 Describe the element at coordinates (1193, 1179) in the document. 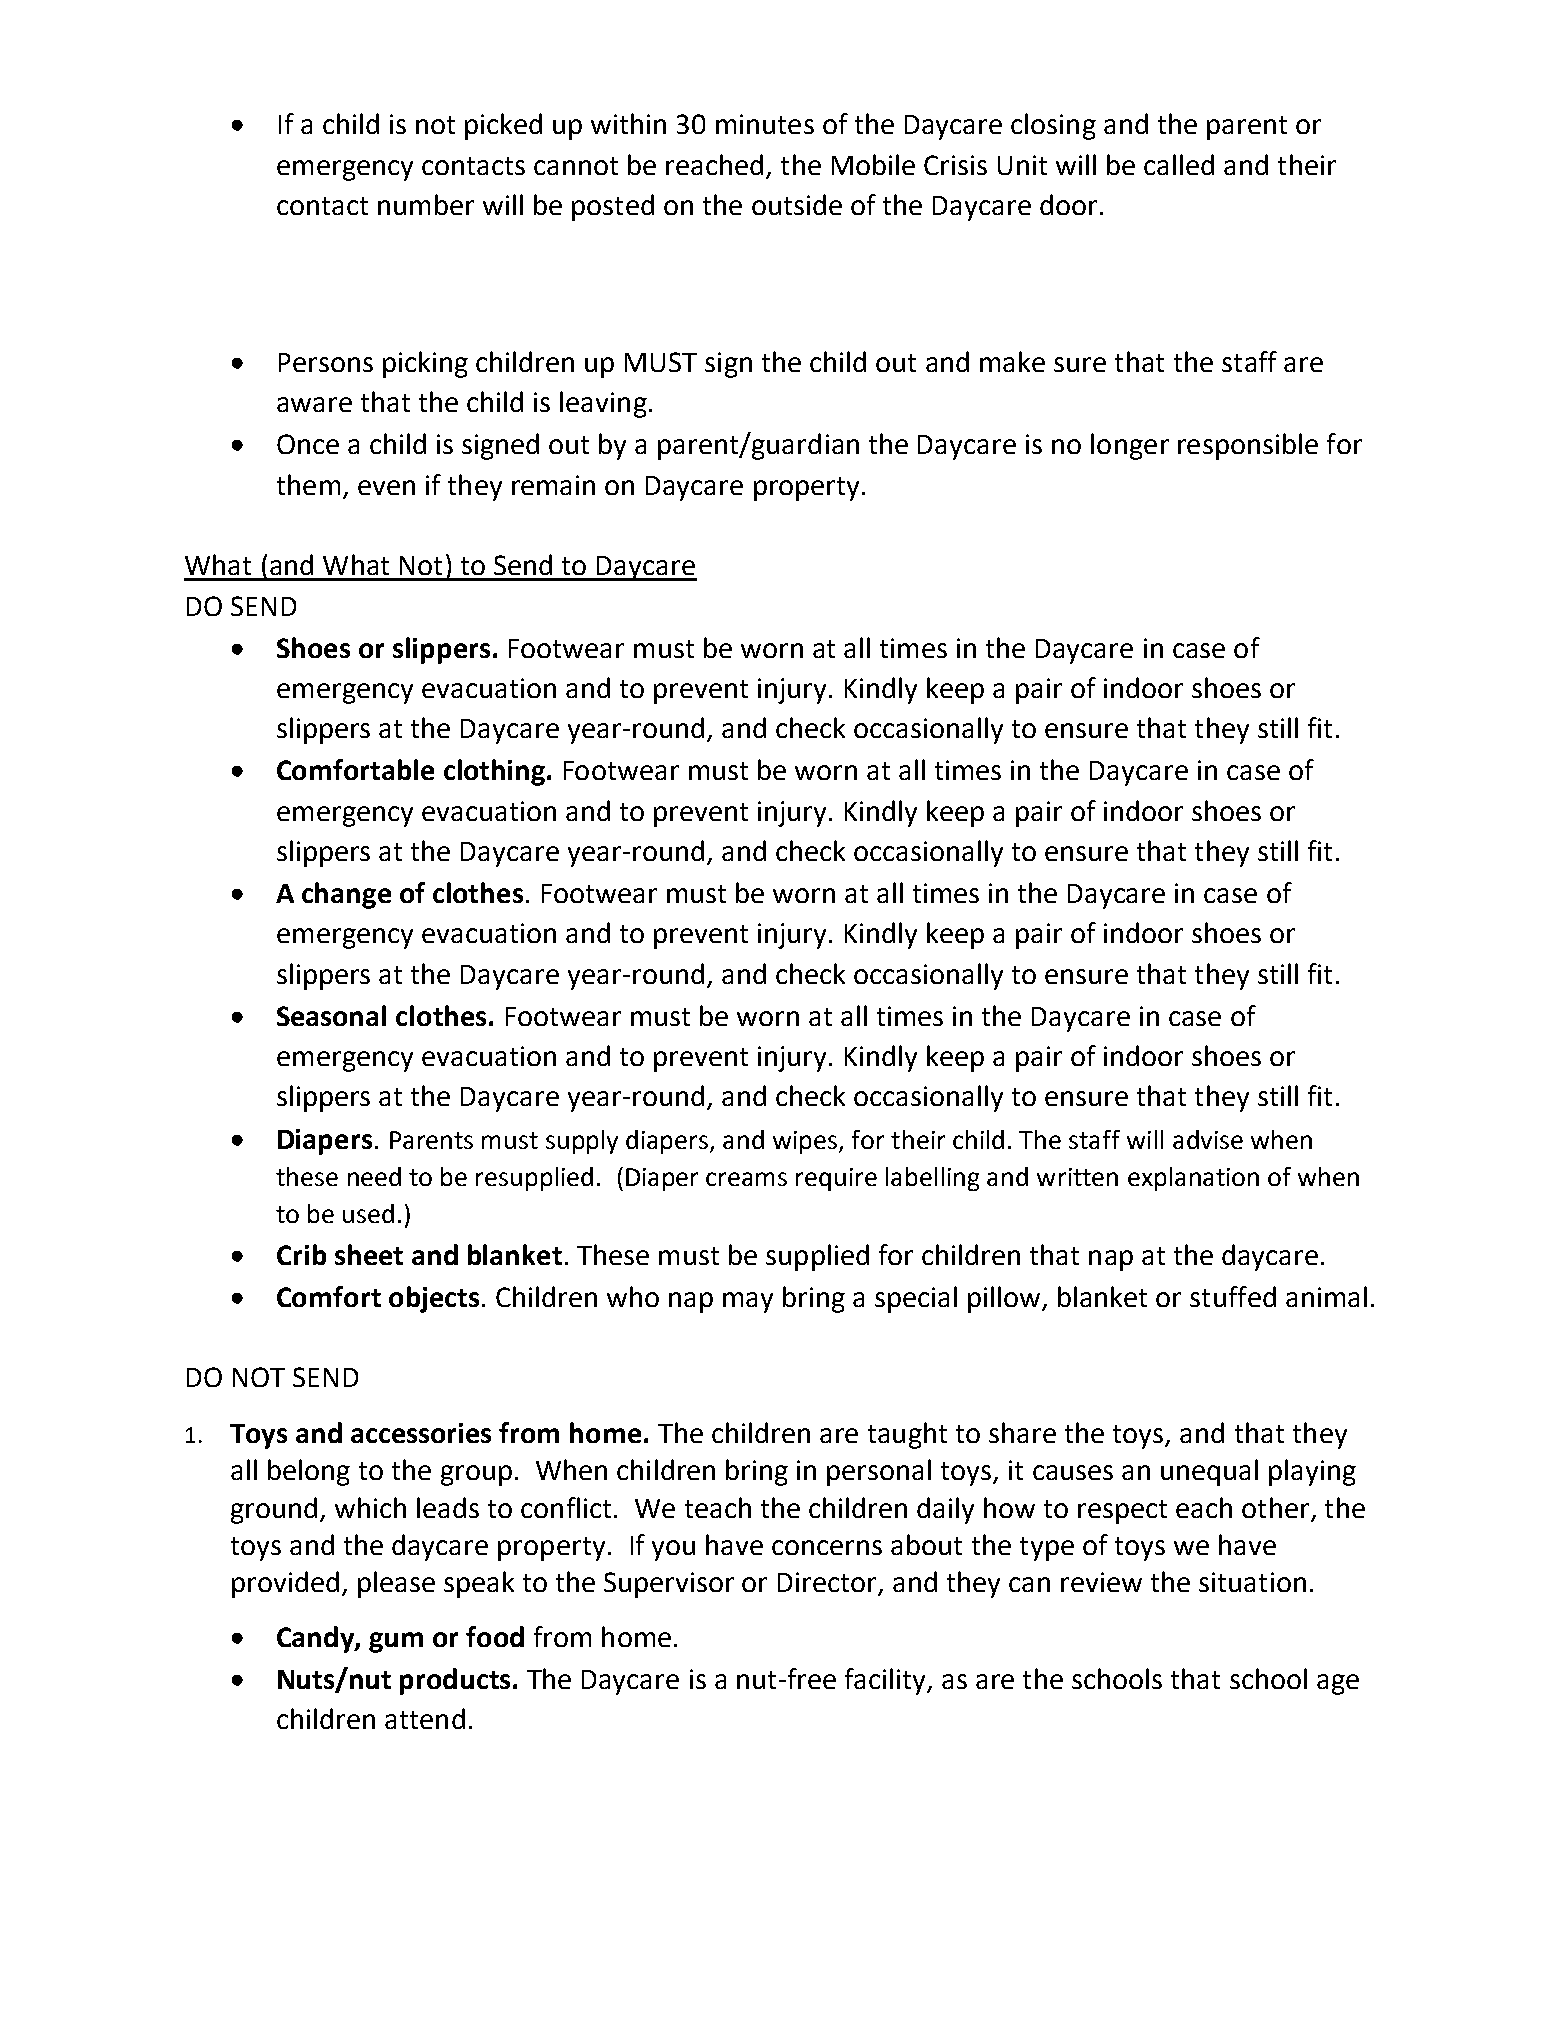

I see `explanation` at that location.
